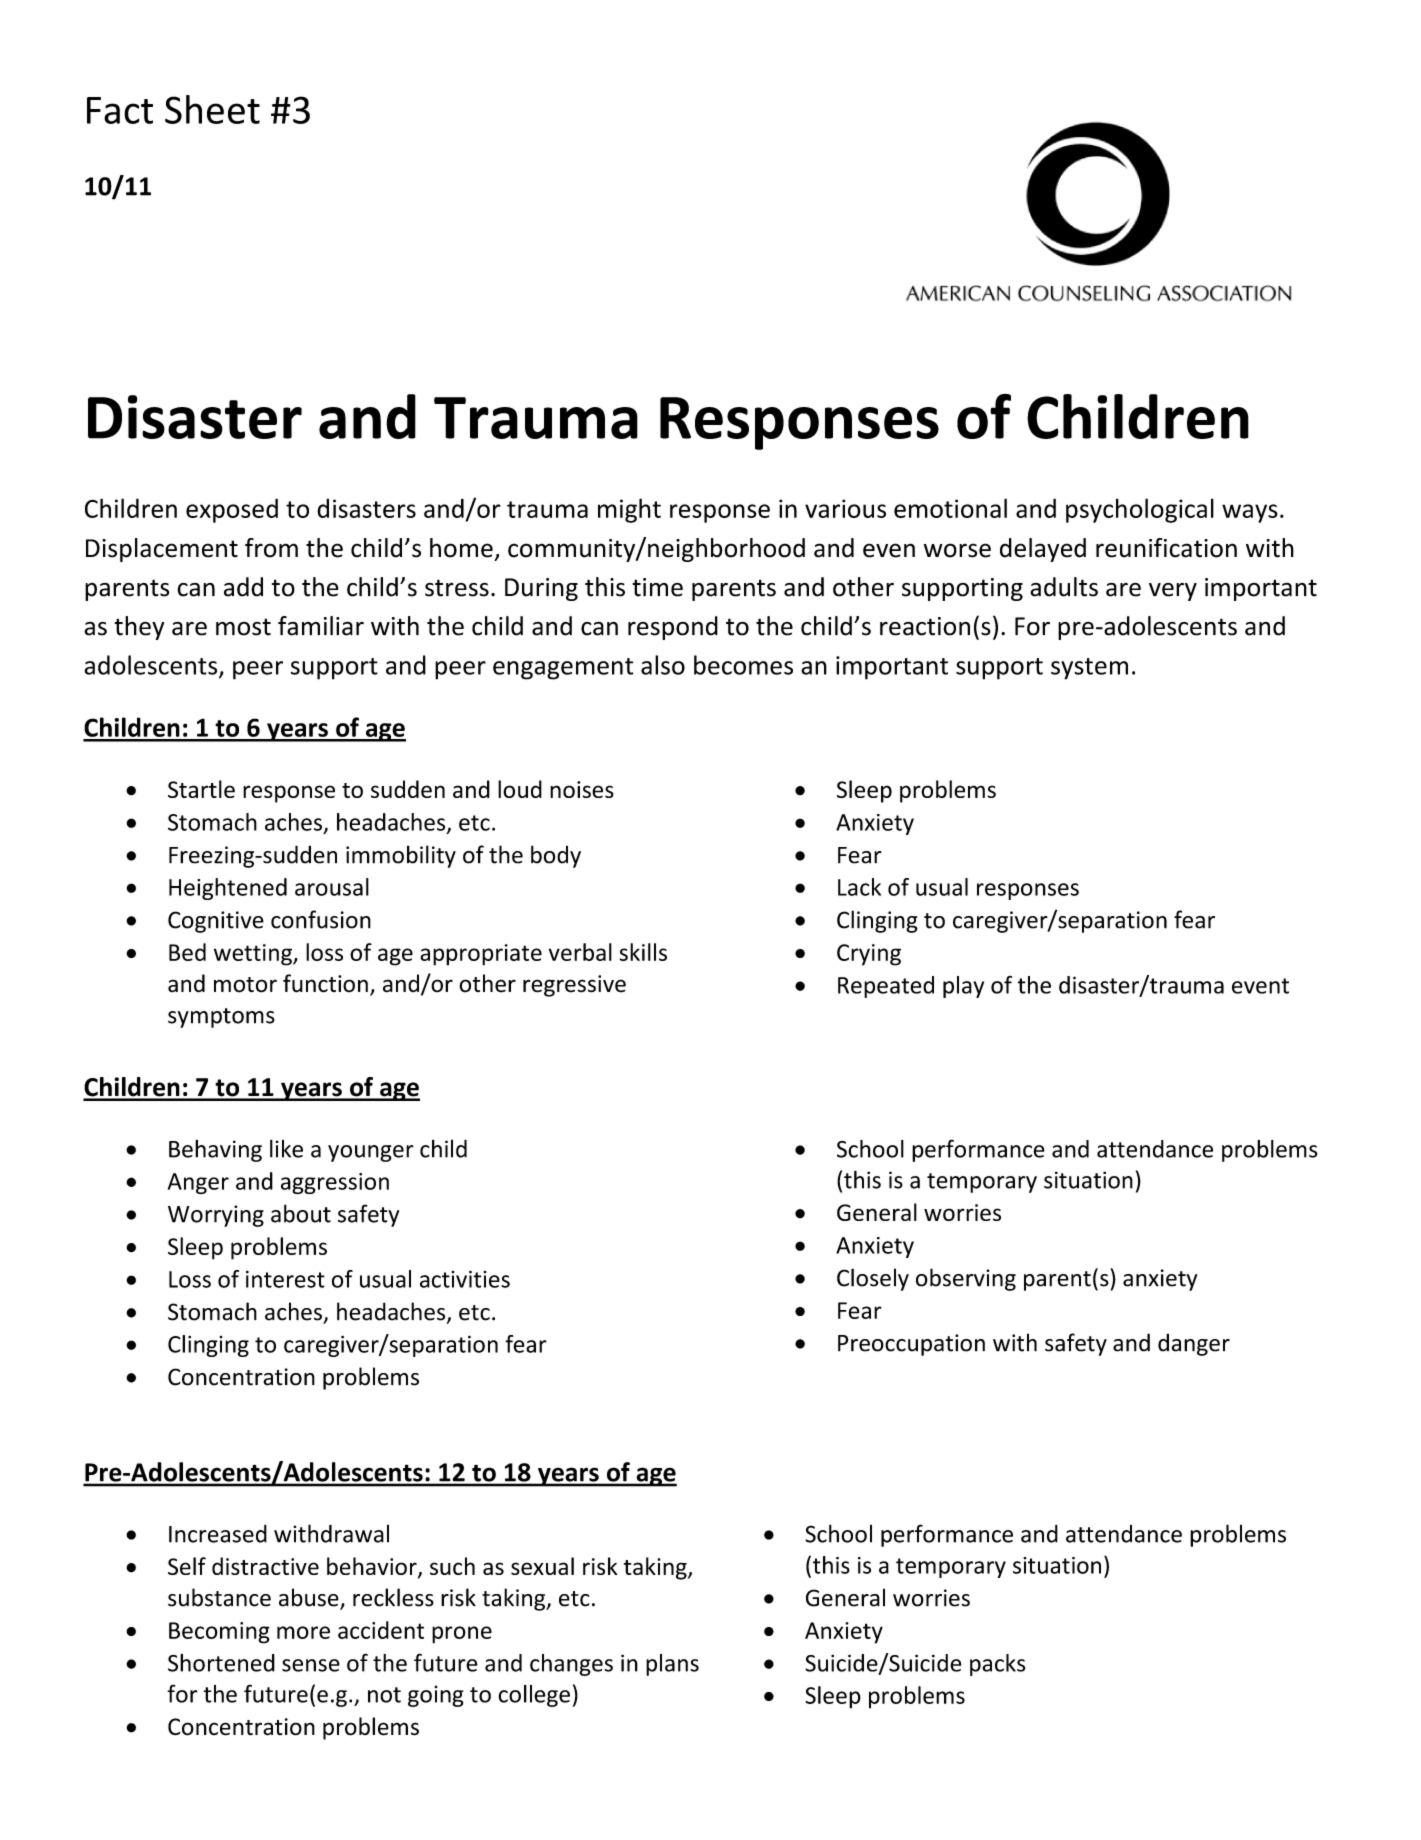  I want to click on also, so click(663, 665).
